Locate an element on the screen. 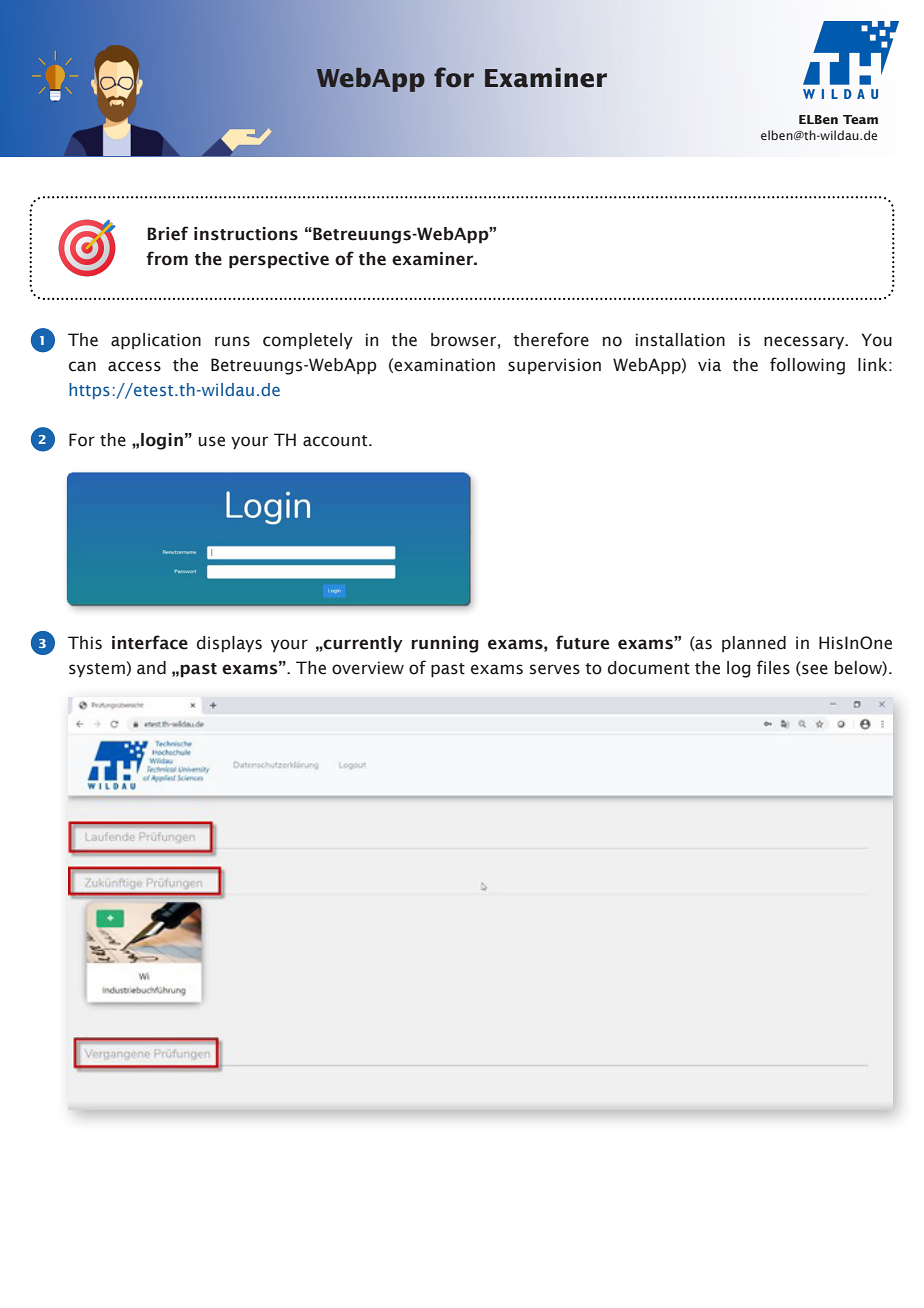  following is located at coordinates (807, 366).
